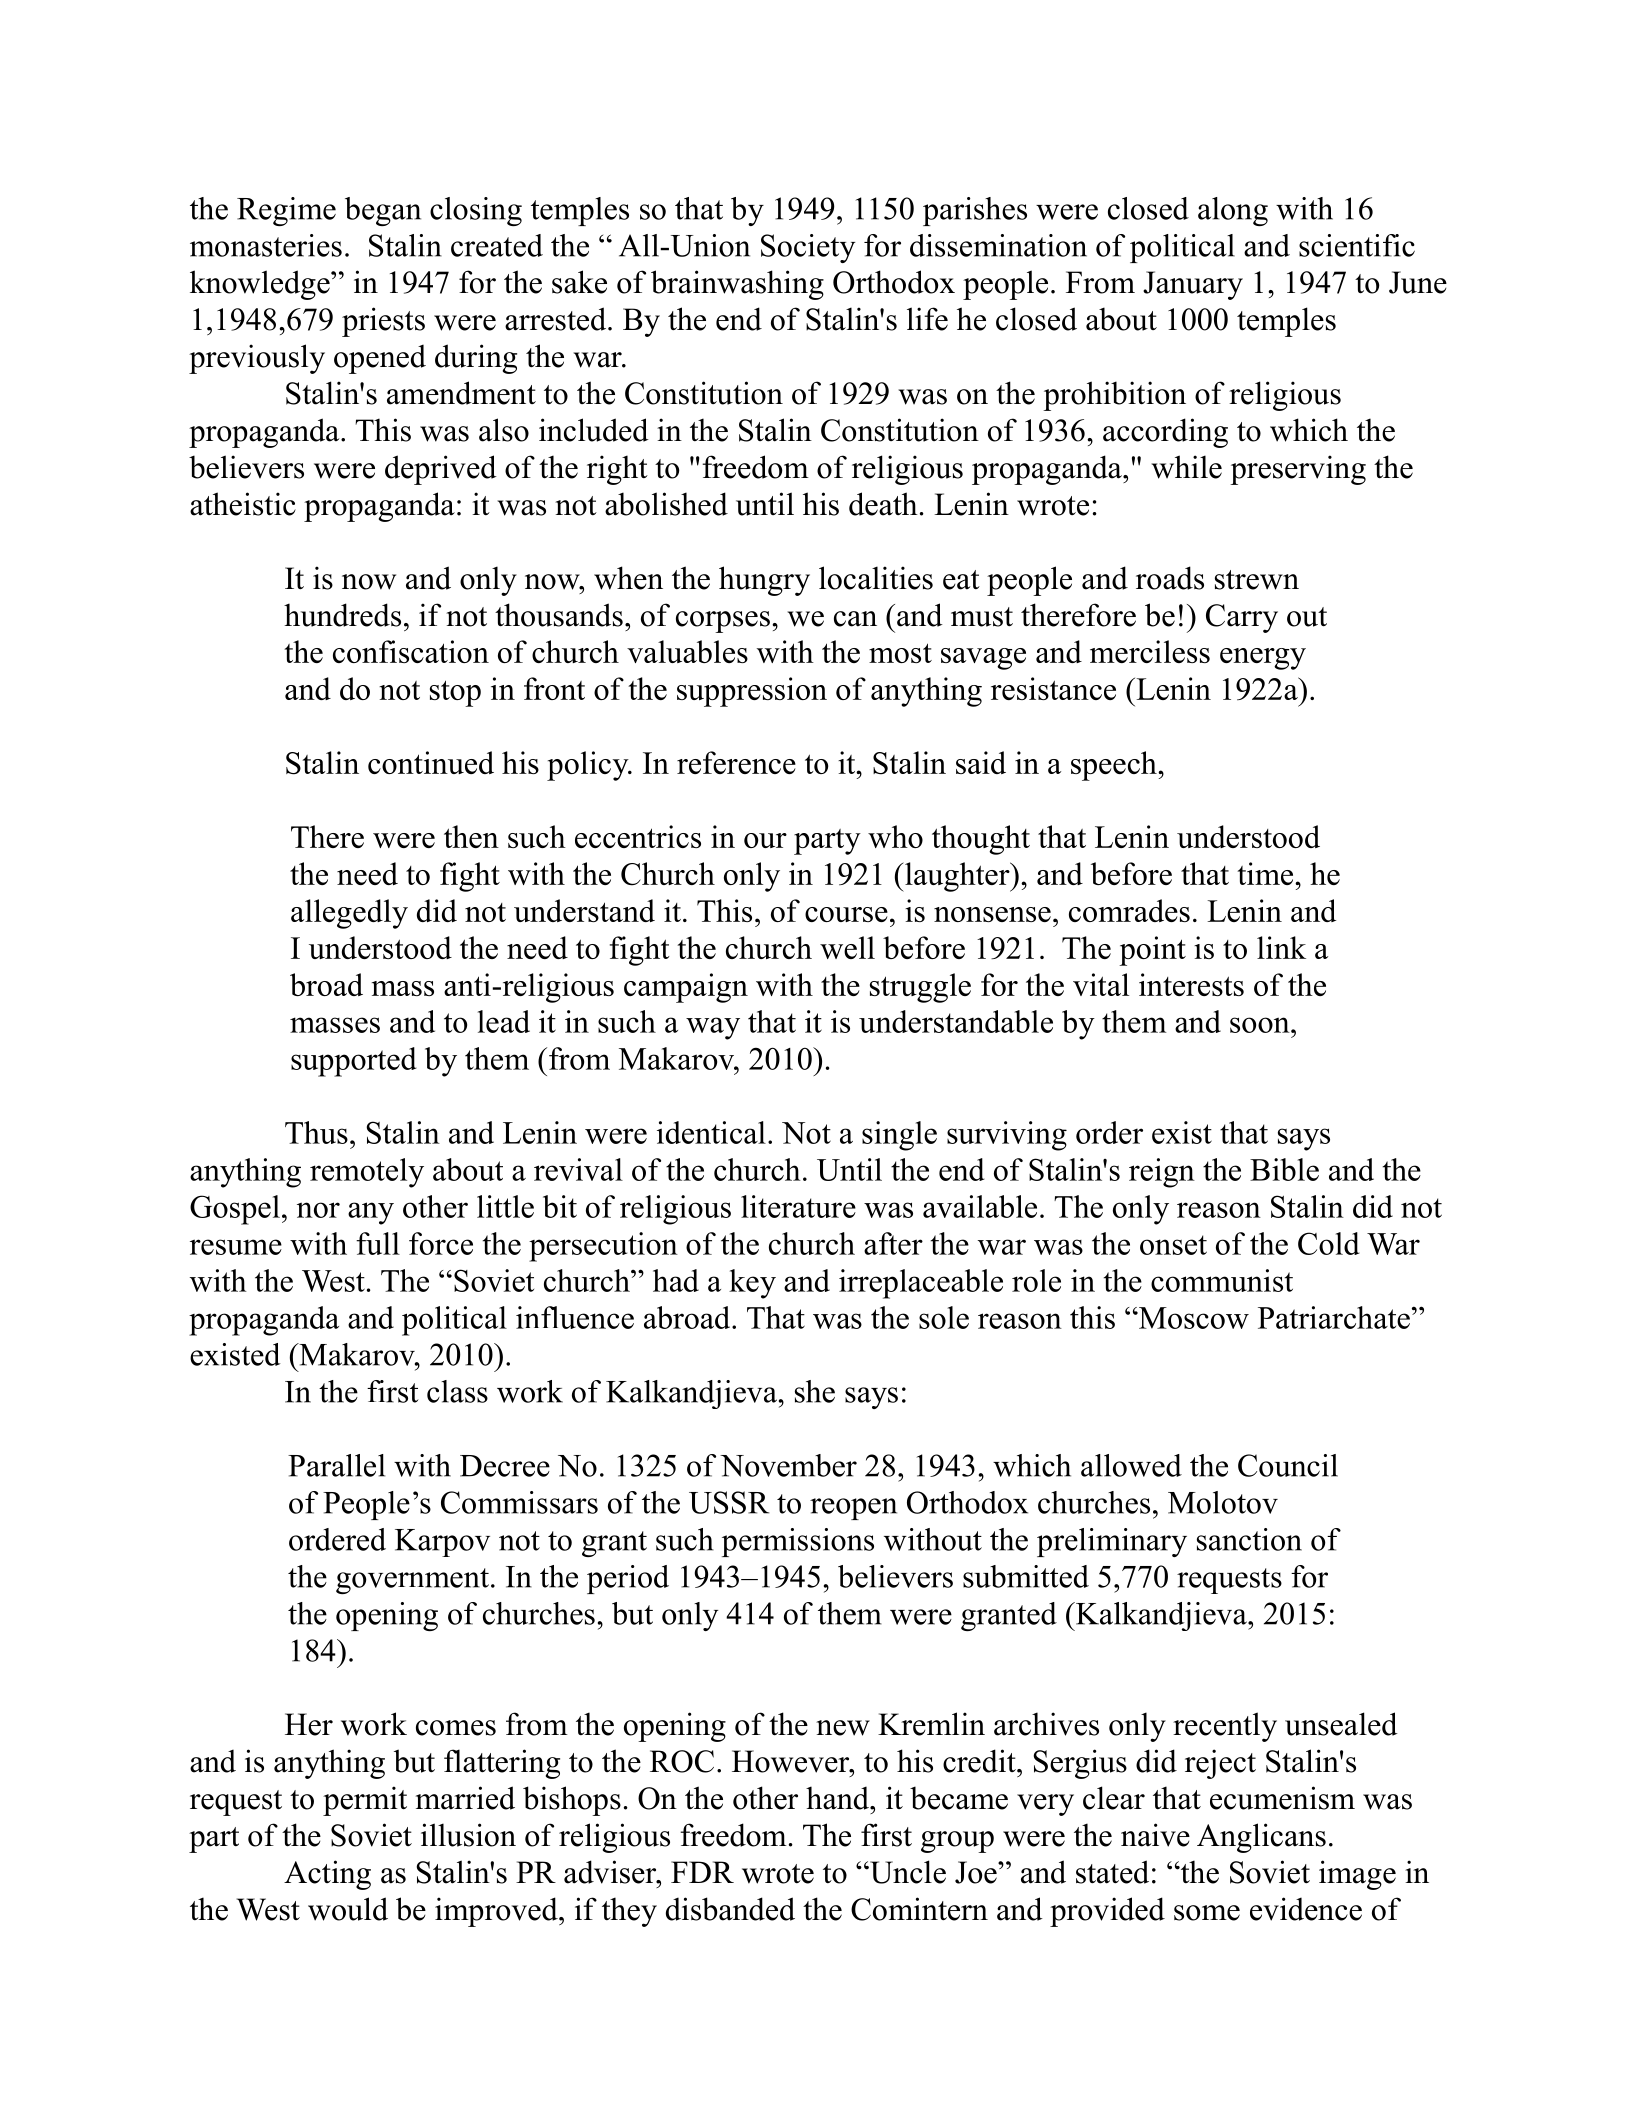 Image resolution: width=1640 pixels, height=2122 pixels. What do you see at coordinates (1288, 1465) in the document?
I see `Council` at bounding box center [1288, 1465].
